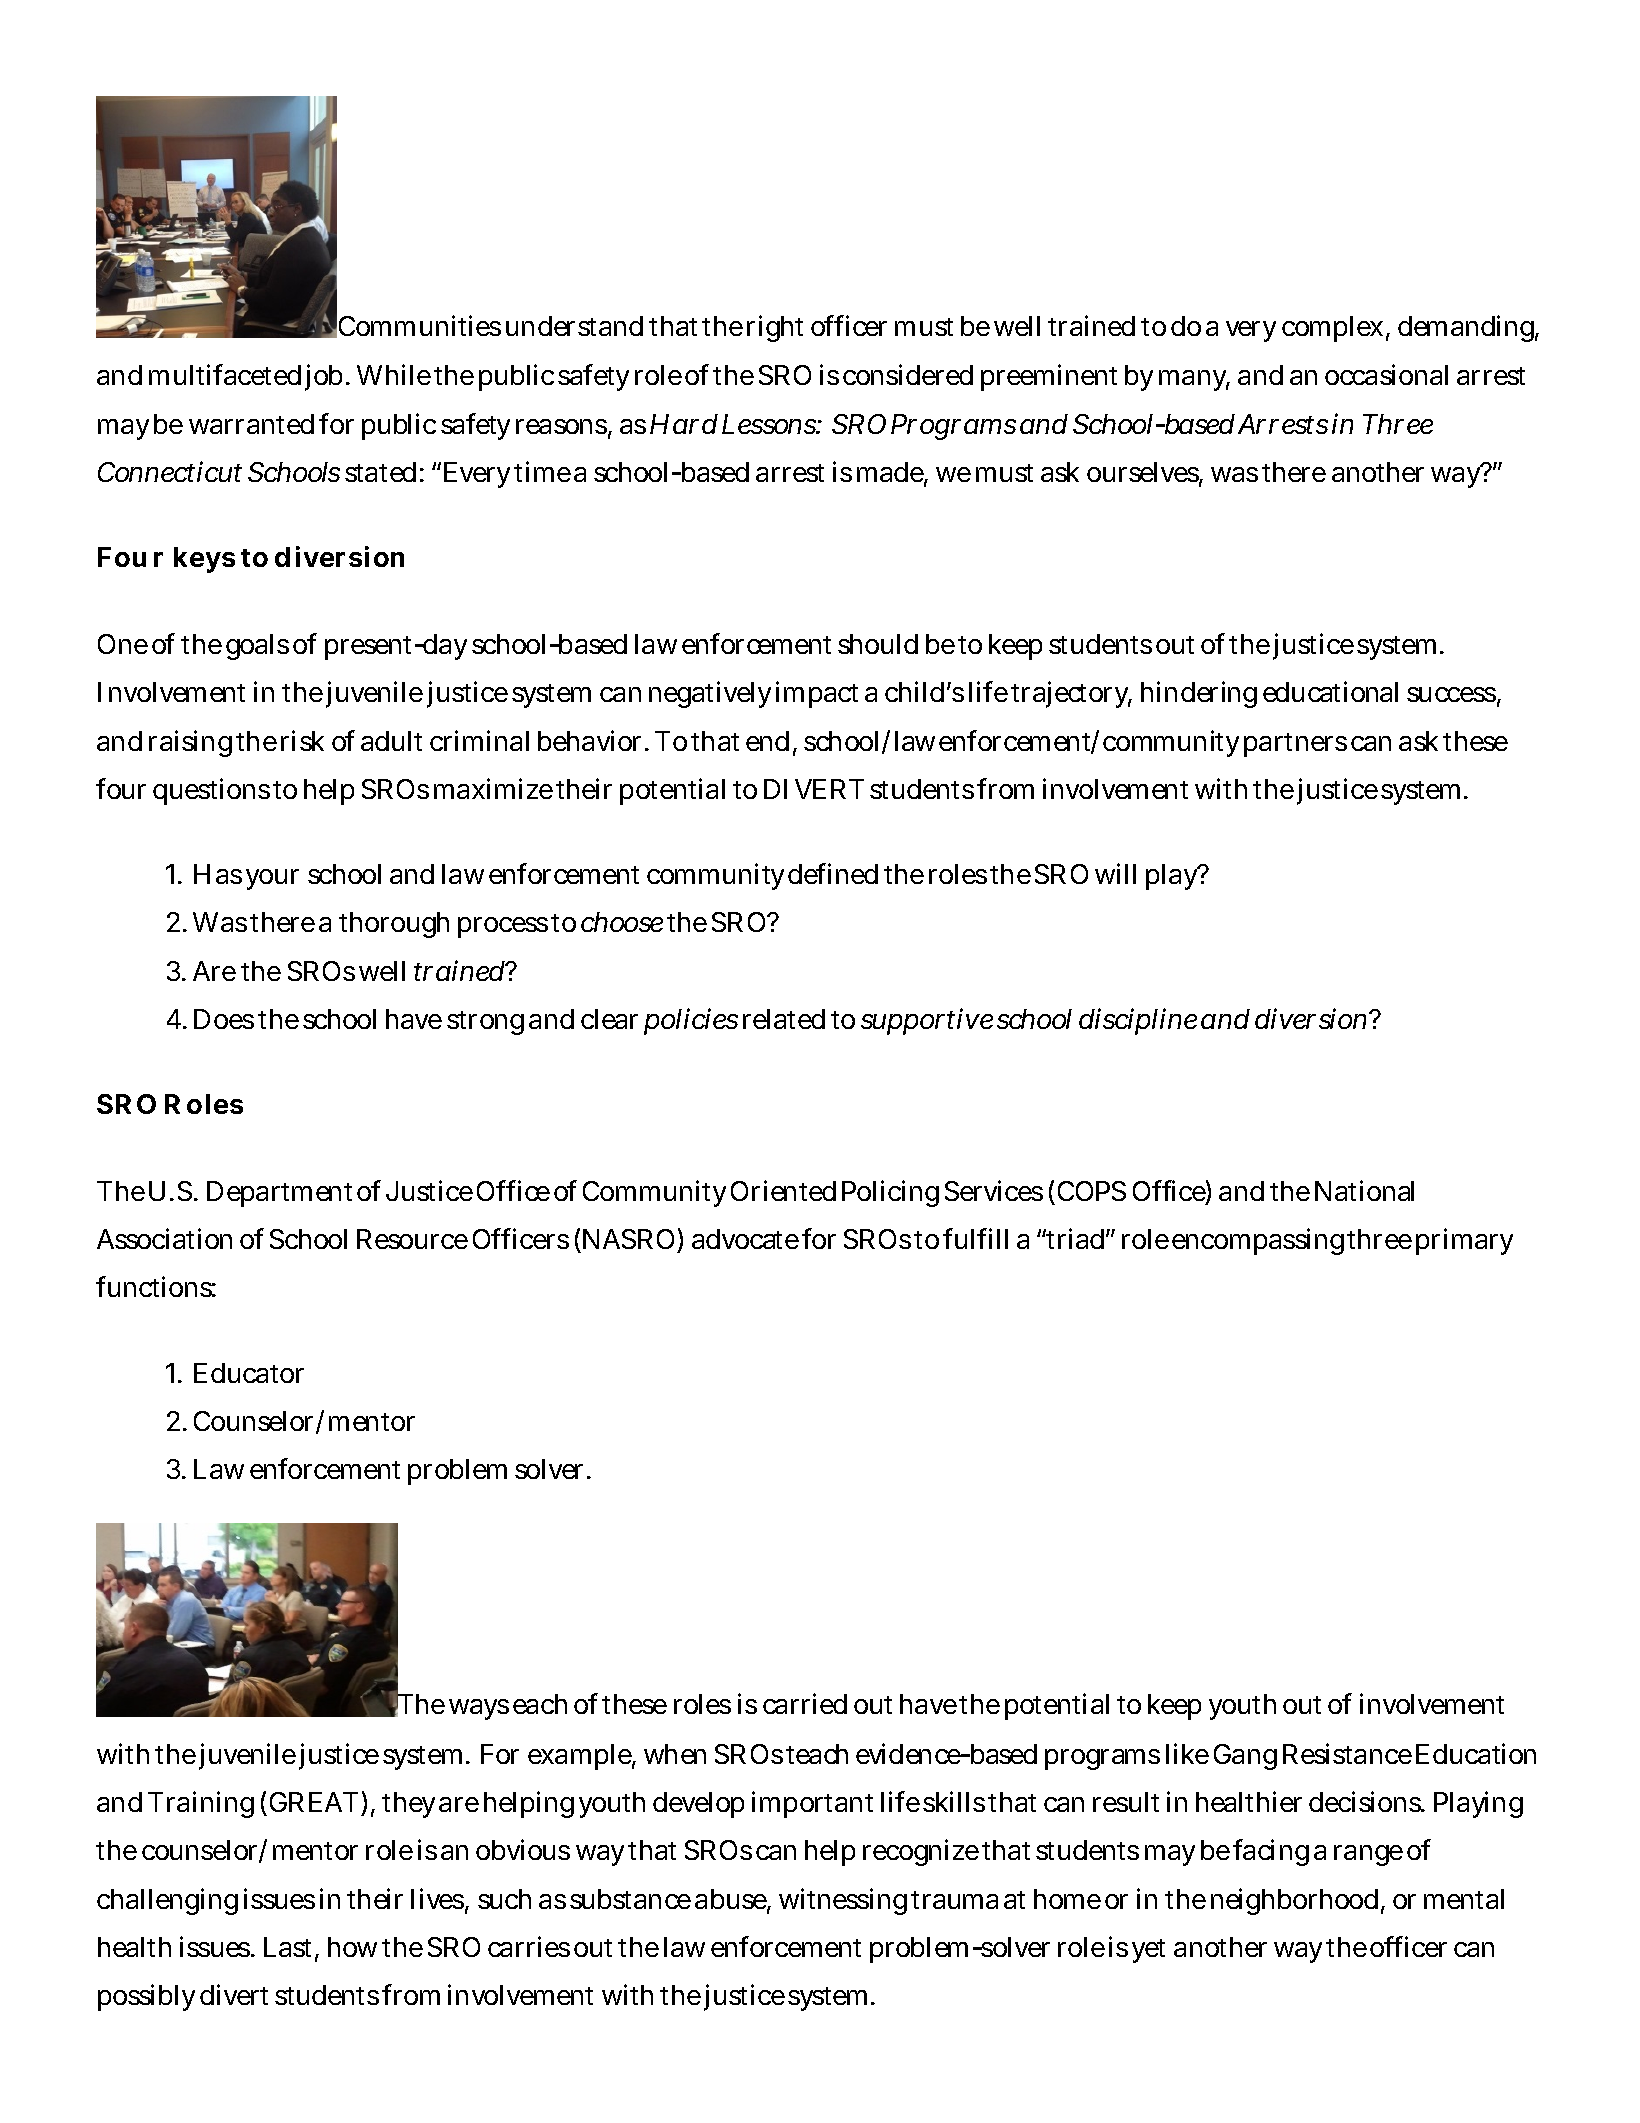 Image resolution: width=1640 pixels, height=2123 pixels. What do you see at coordinates (225, 374) in the document?
I see `multifaceted` at bounding box center [225, 374].
